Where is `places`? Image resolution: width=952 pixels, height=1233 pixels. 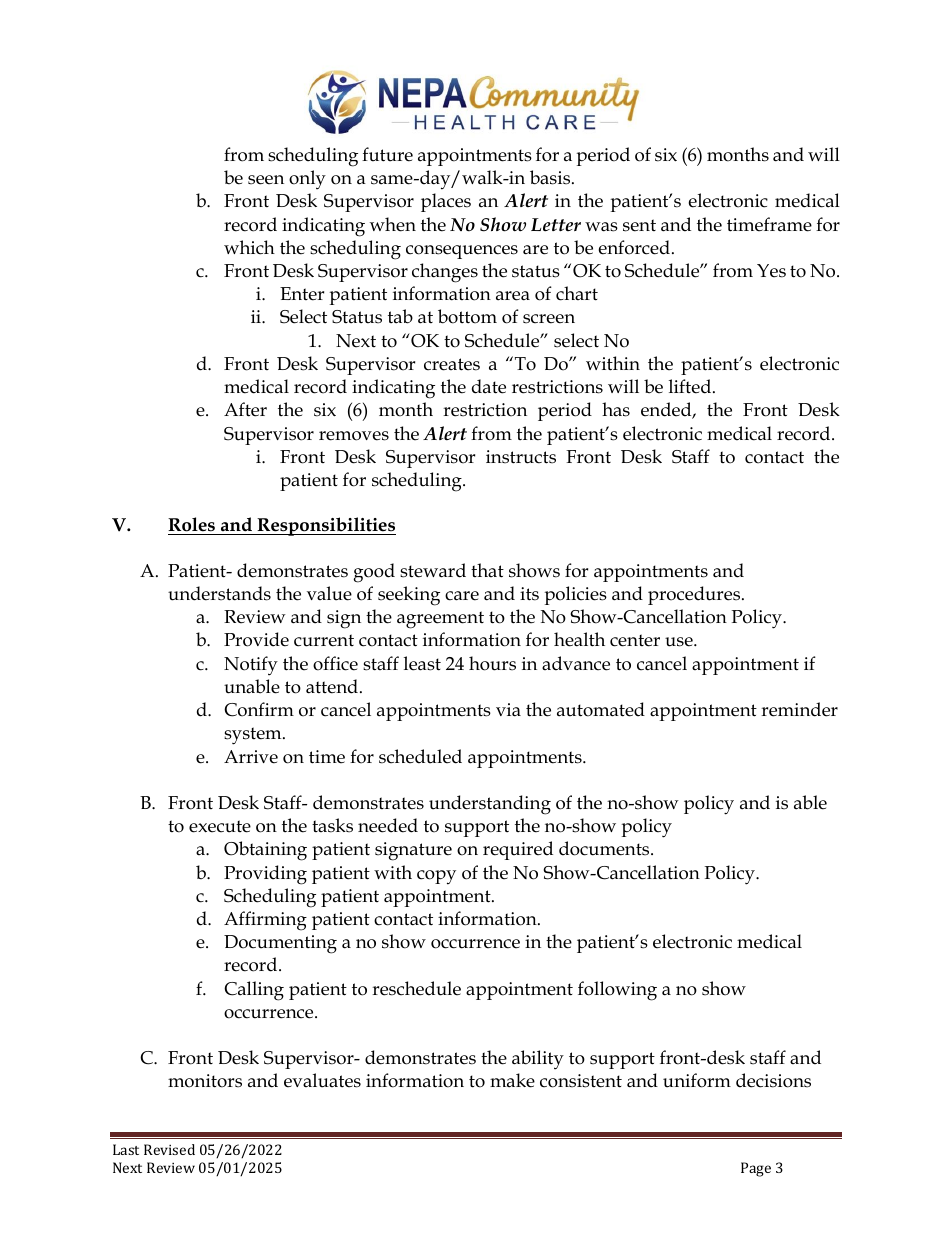
places is located at coordinates (446, 202).
